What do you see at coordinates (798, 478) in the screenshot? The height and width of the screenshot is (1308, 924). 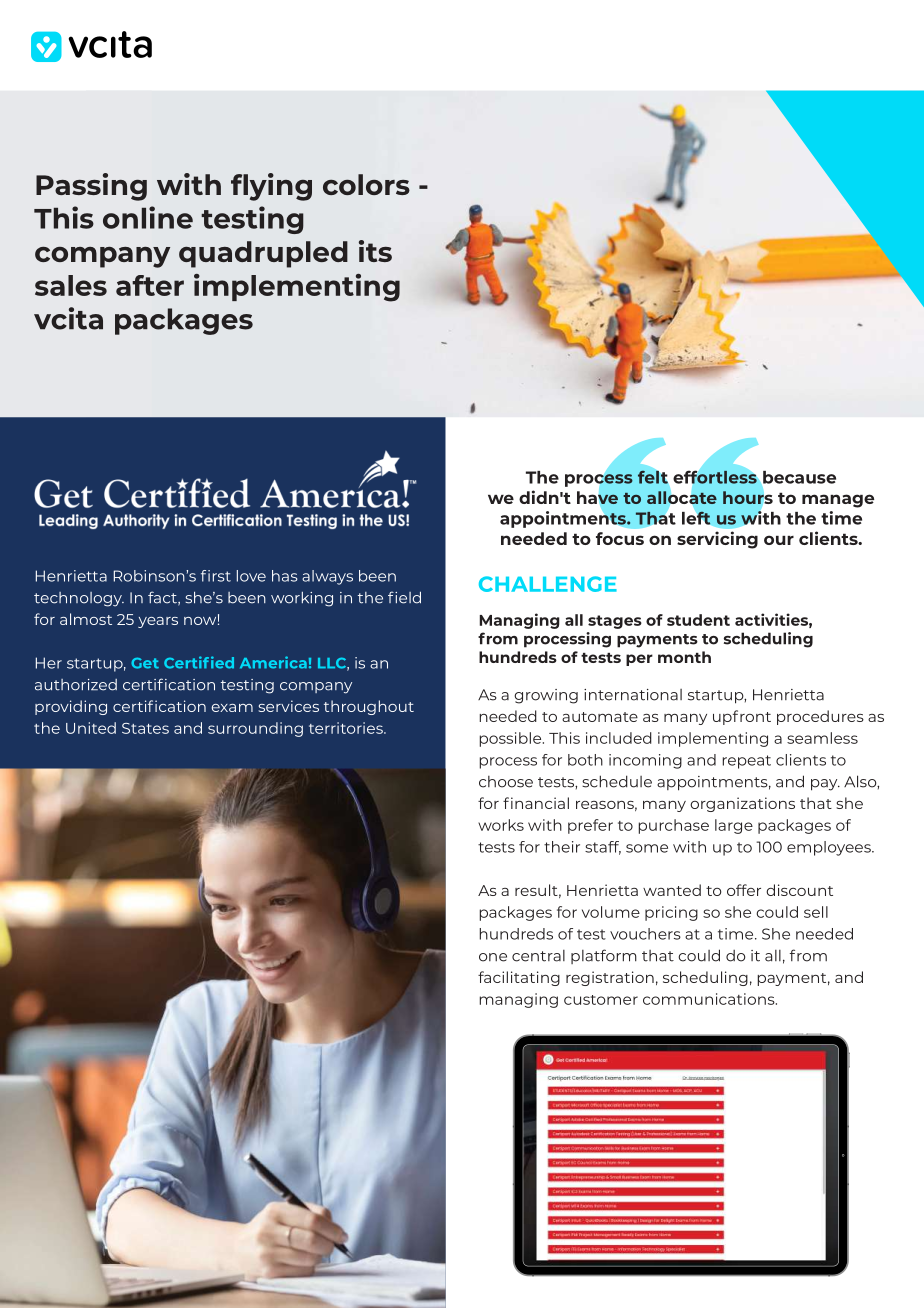 I see `because` at bounding box center [798, 478].
